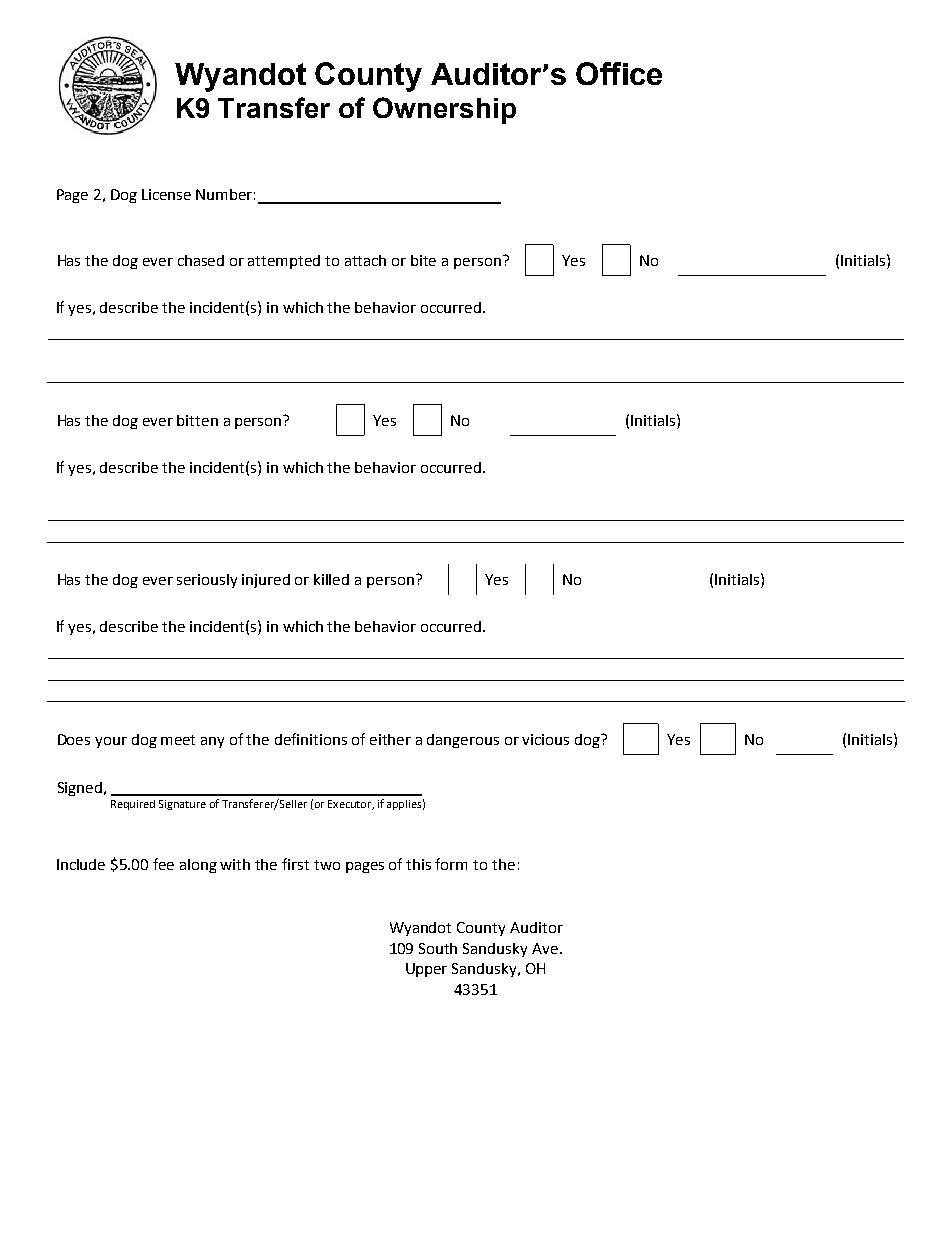 The image size is (952, 1233). What do you see at coordinates (331, 579) in the screenshot?
I see `killed` at bounding box center [331, 579].
